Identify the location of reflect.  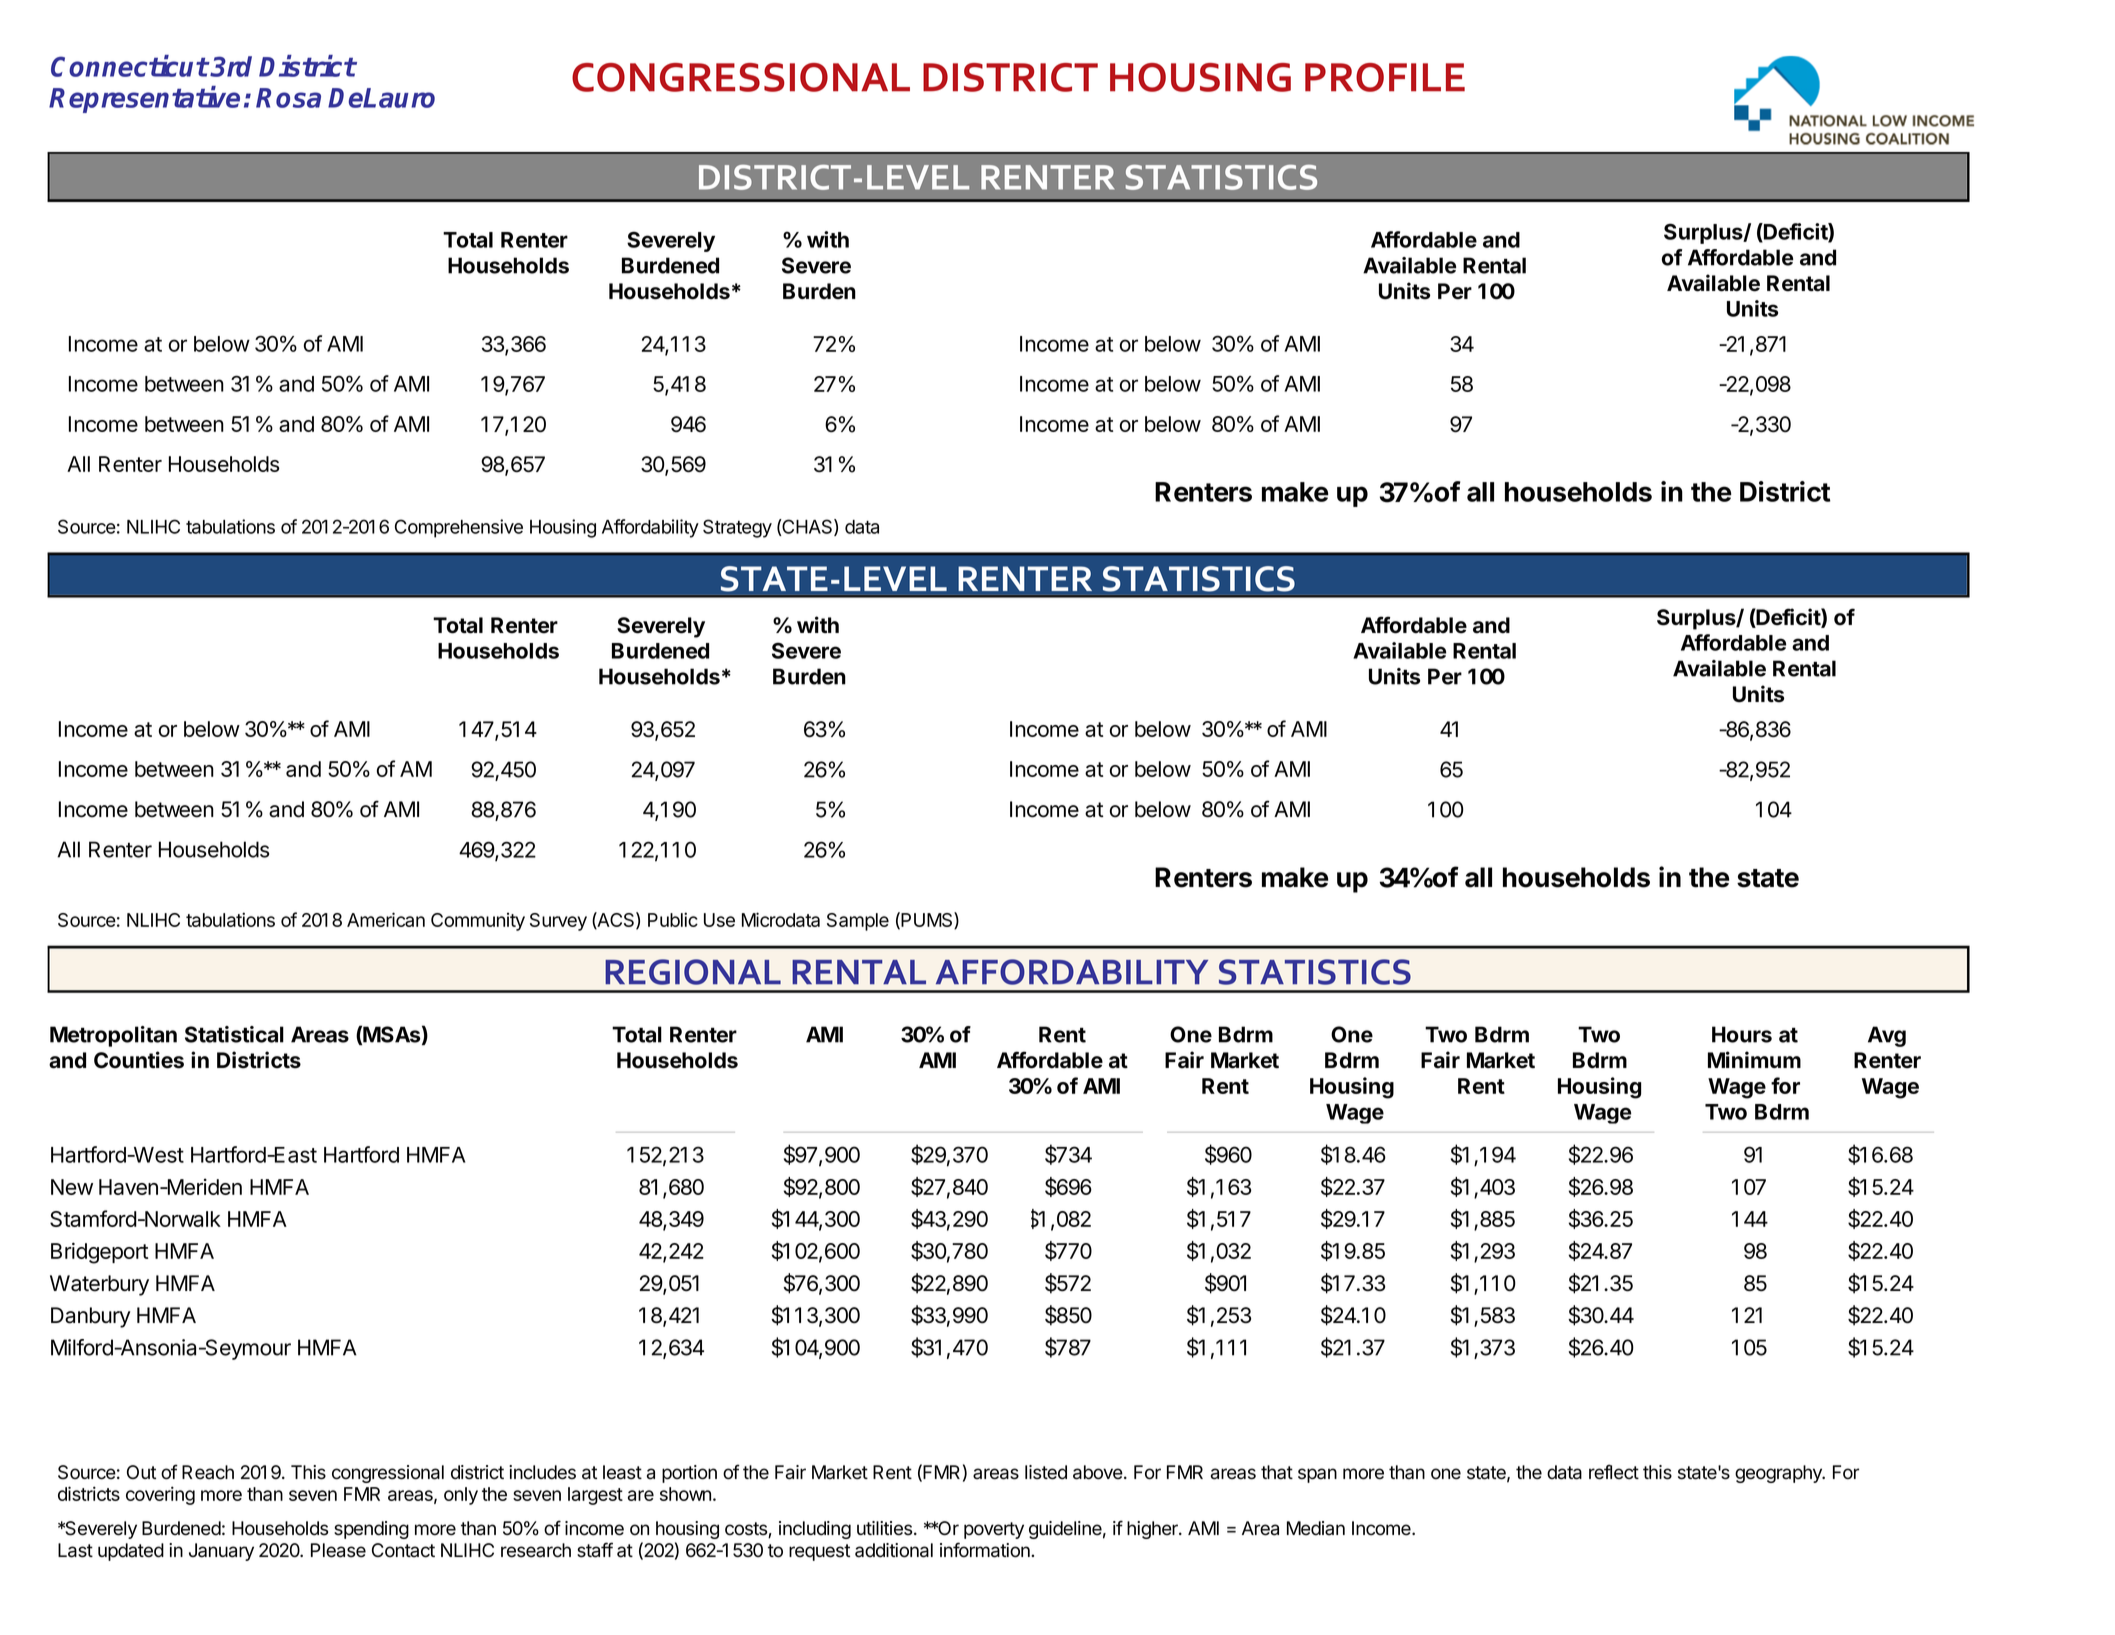
(1614, 1472).
